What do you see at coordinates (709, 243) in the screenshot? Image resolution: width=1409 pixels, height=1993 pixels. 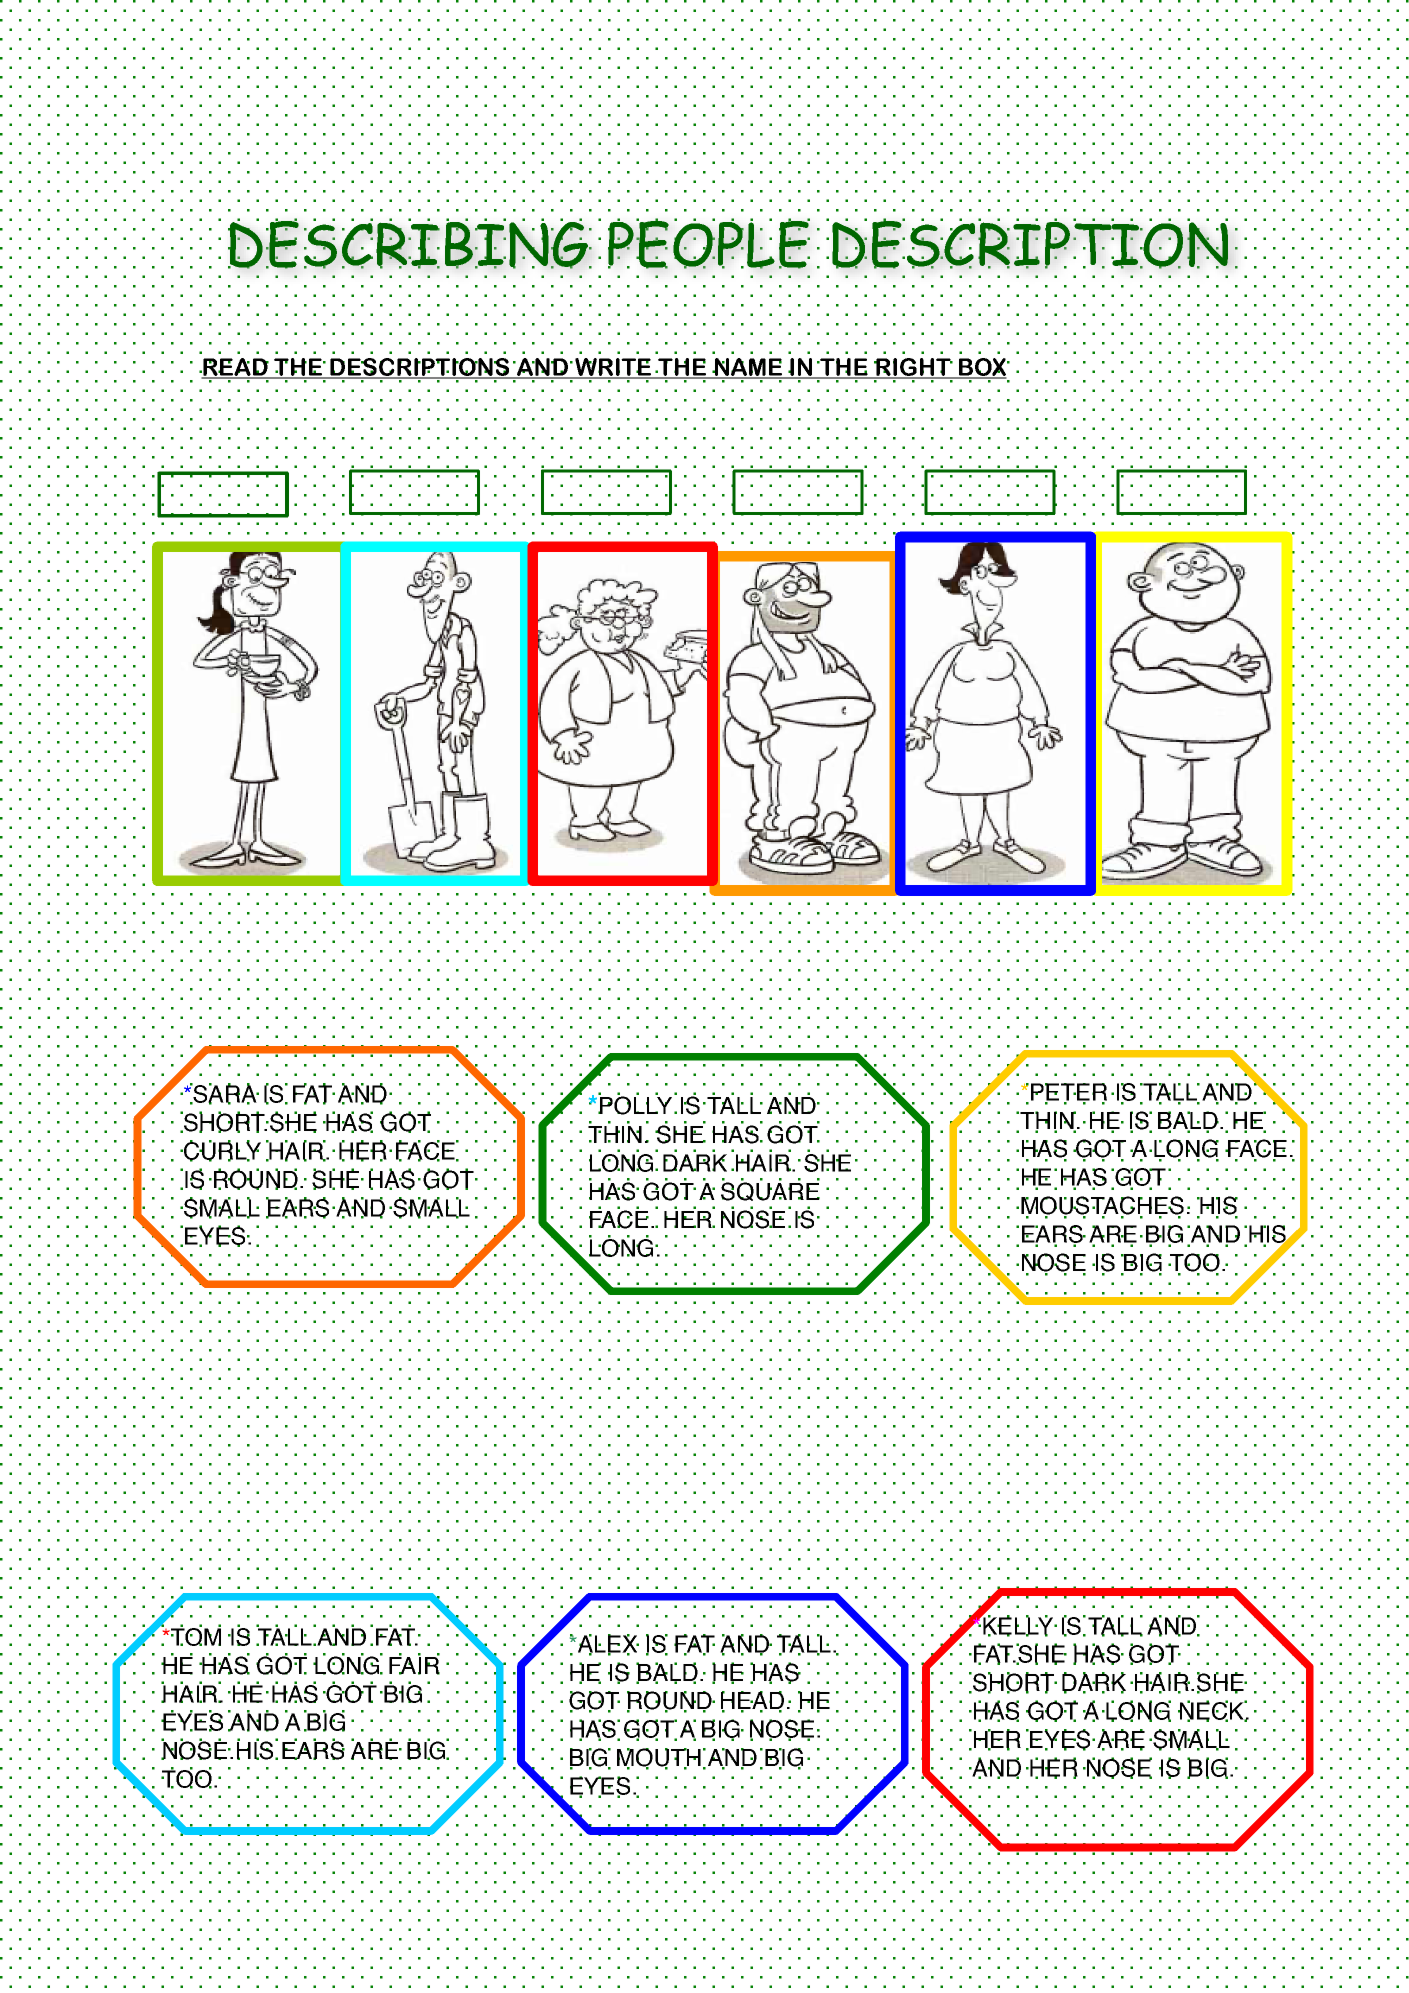 I see `PEOPLE` at bounding box center [709, 243].
